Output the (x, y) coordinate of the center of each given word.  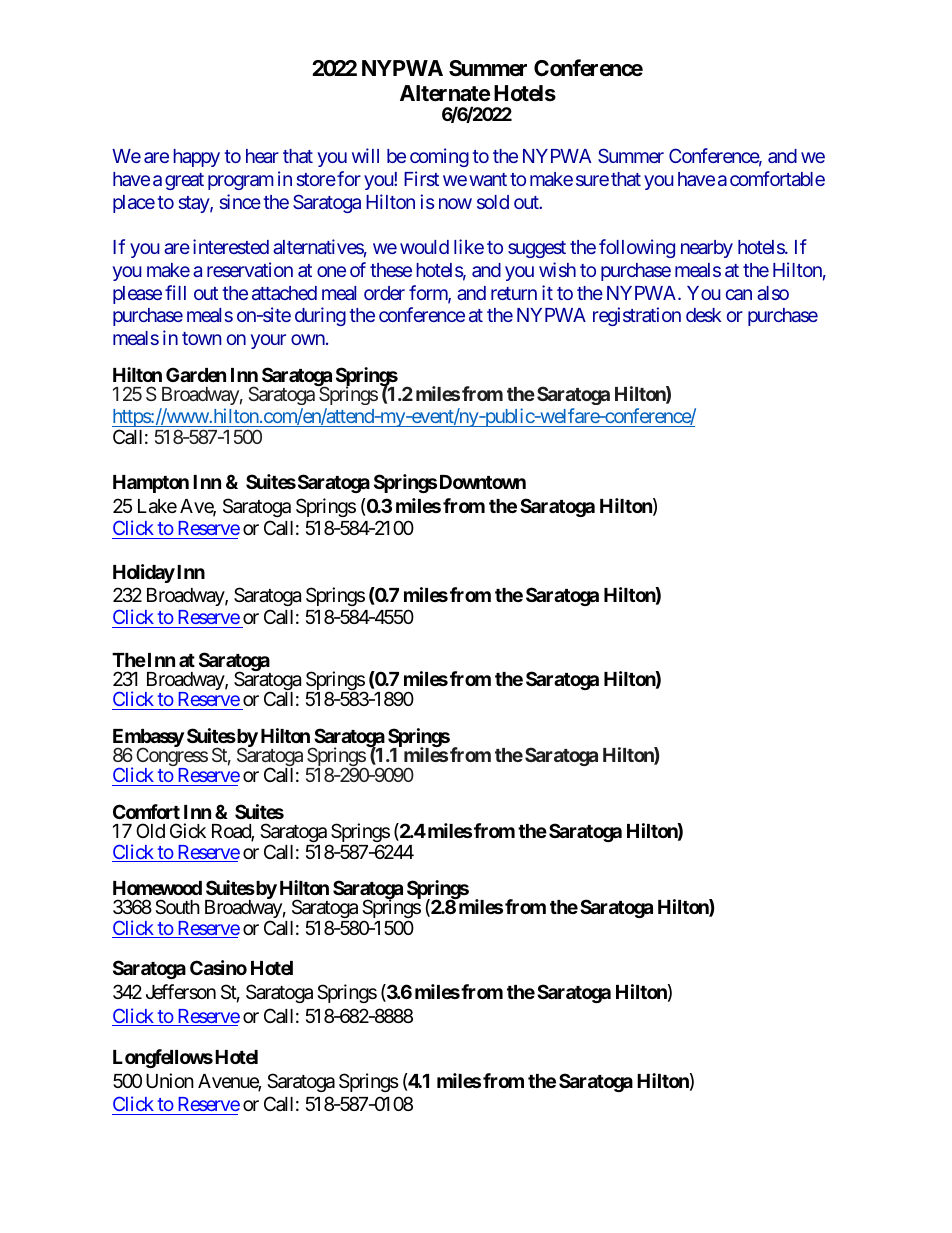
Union (170, 1080)
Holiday (144, 573)
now (455, 203)
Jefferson (181, 991)
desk (704, 315)
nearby (707, 249)
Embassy (148, 739)
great (184, 181)
